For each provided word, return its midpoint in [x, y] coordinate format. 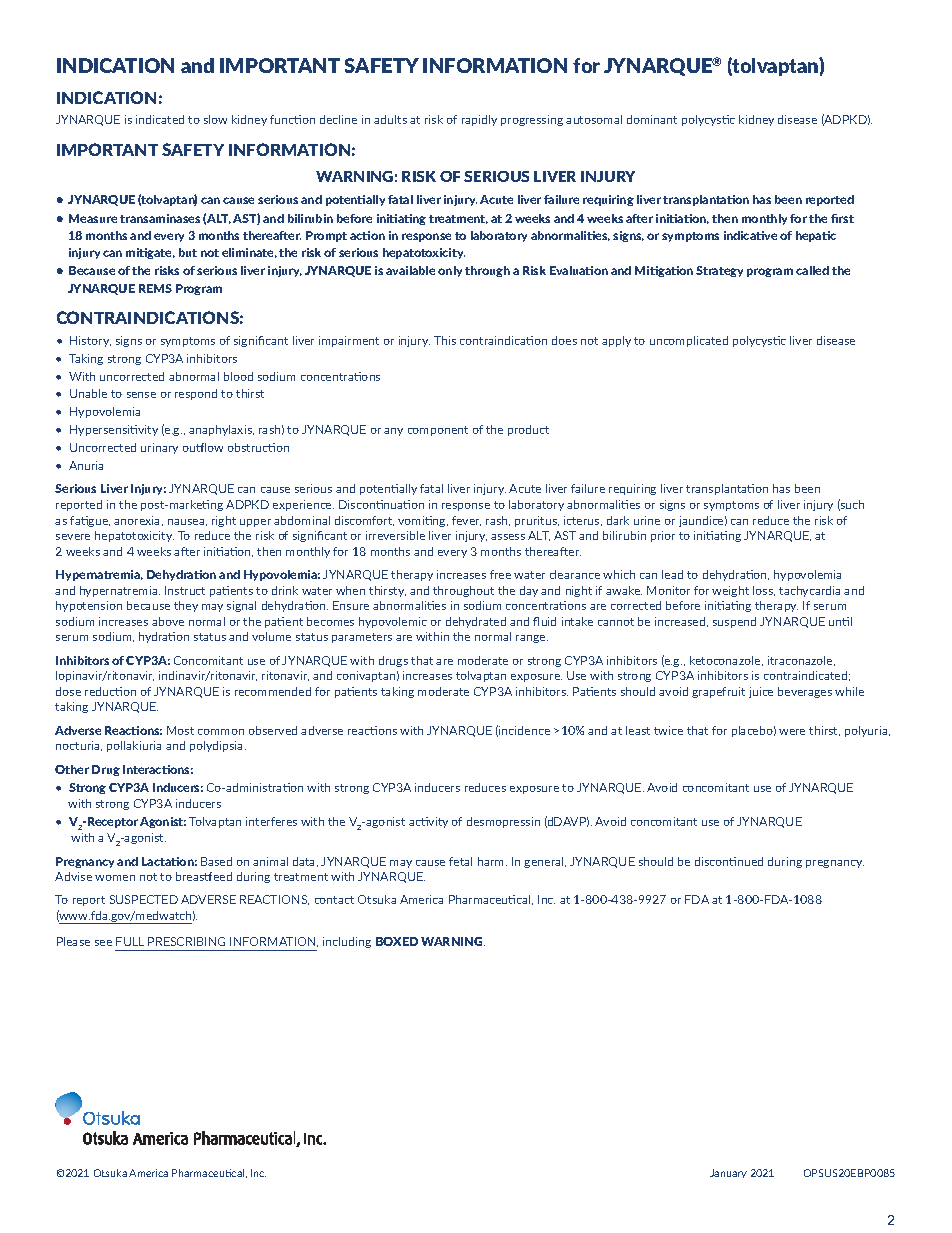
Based [216, 861]
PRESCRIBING [186, 941]
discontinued [729, 861]
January [728, 1173]
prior [663, 536]
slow [215, 119]
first [842, 218]
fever [466, 521]
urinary [159, 448]
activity [428, 822]
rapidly [479, 120]
